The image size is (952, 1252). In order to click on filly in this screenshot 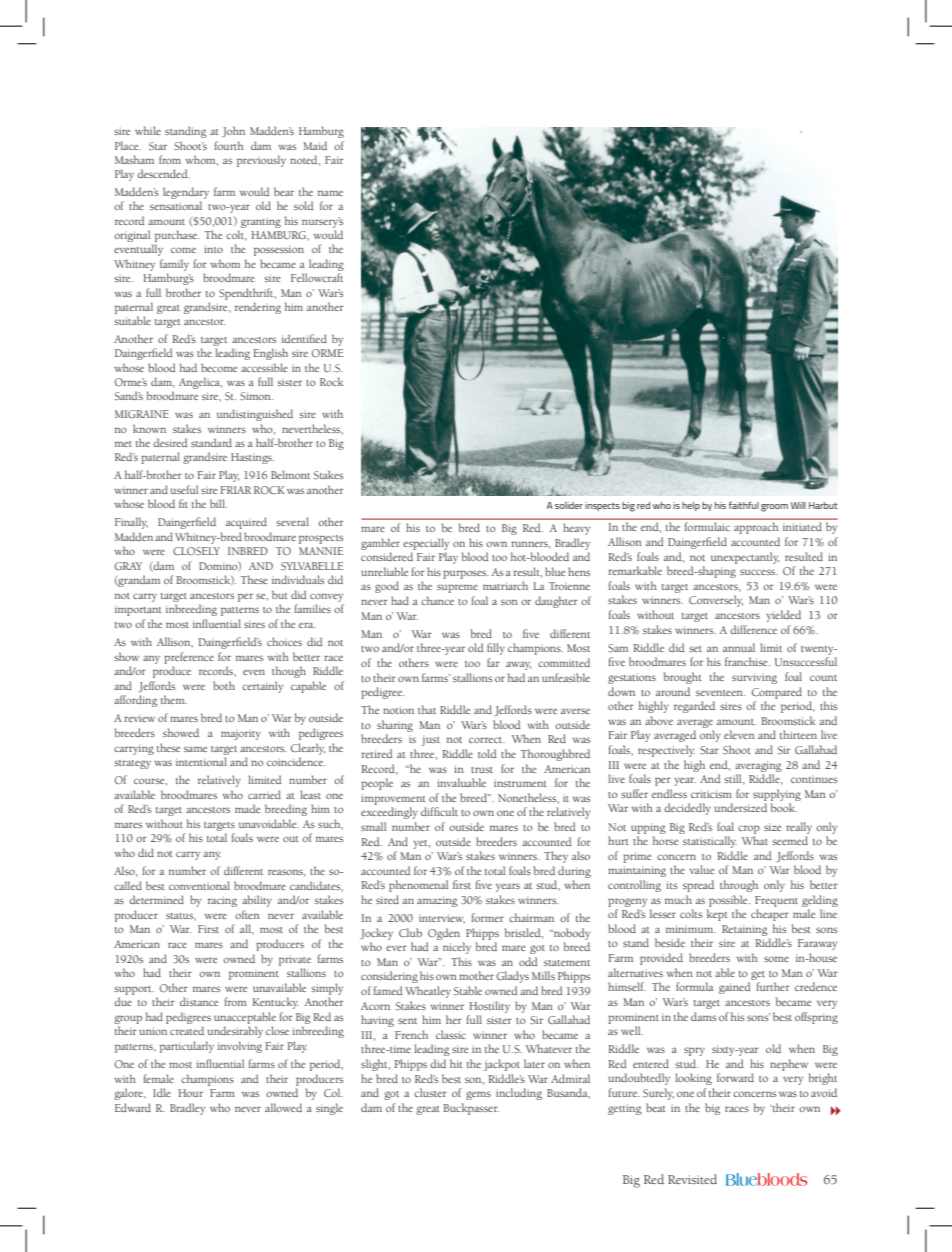, I will do `click(496, 649)`.
